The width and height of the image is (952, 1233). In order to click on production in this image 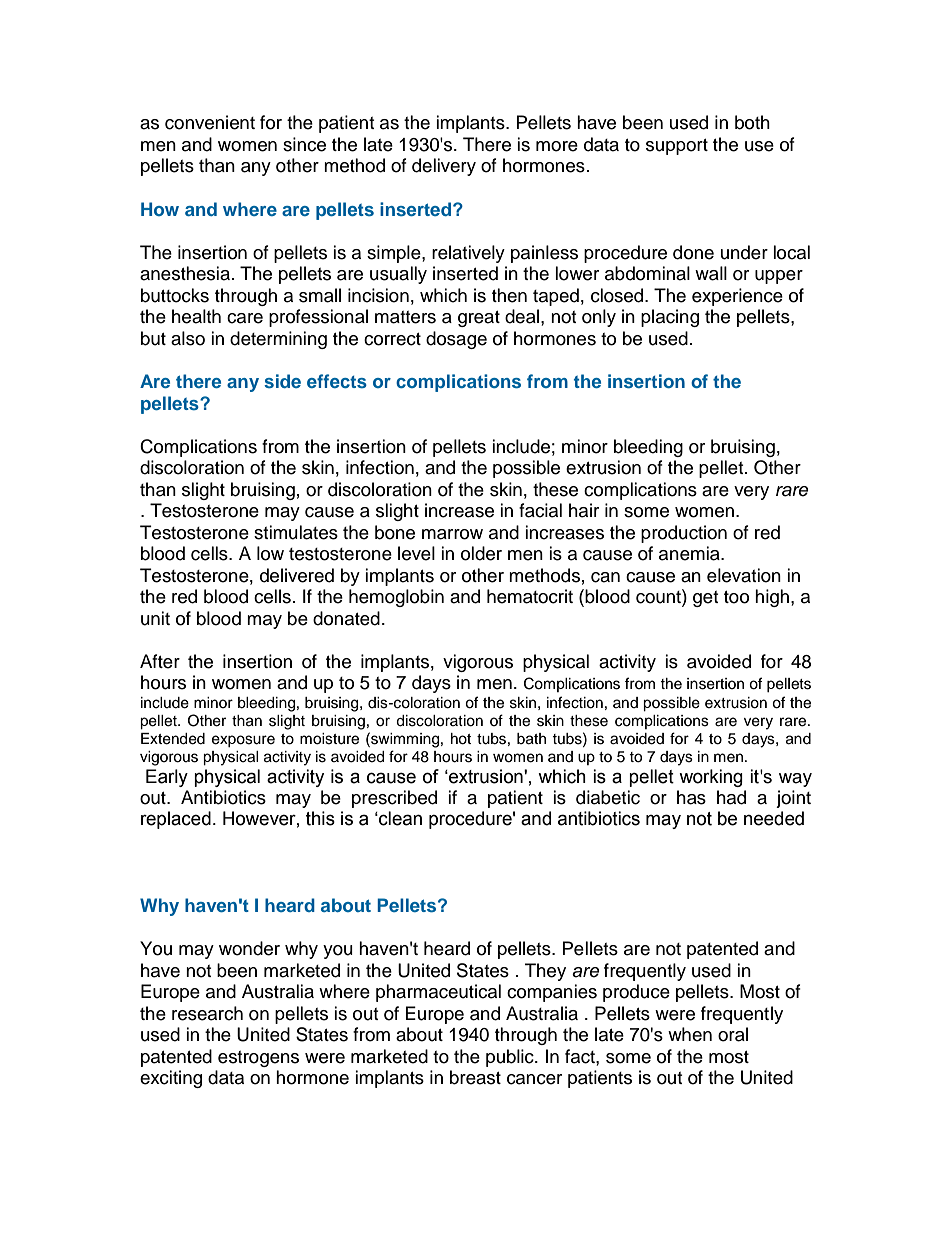, I will do `click(684, 534)`.
